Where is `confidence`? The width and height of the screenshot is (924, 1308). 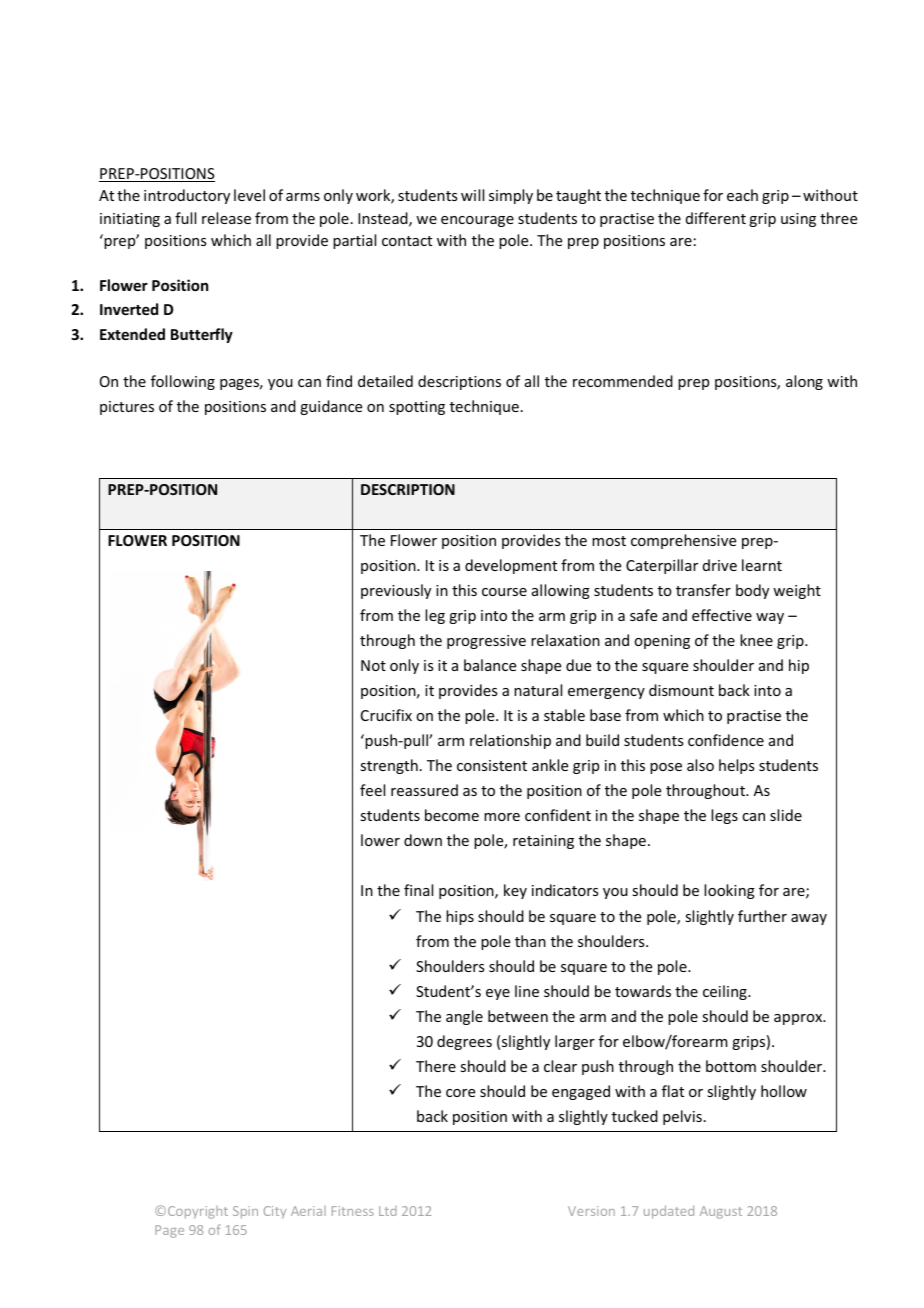
confidence is located at coordinates (726, 740).
